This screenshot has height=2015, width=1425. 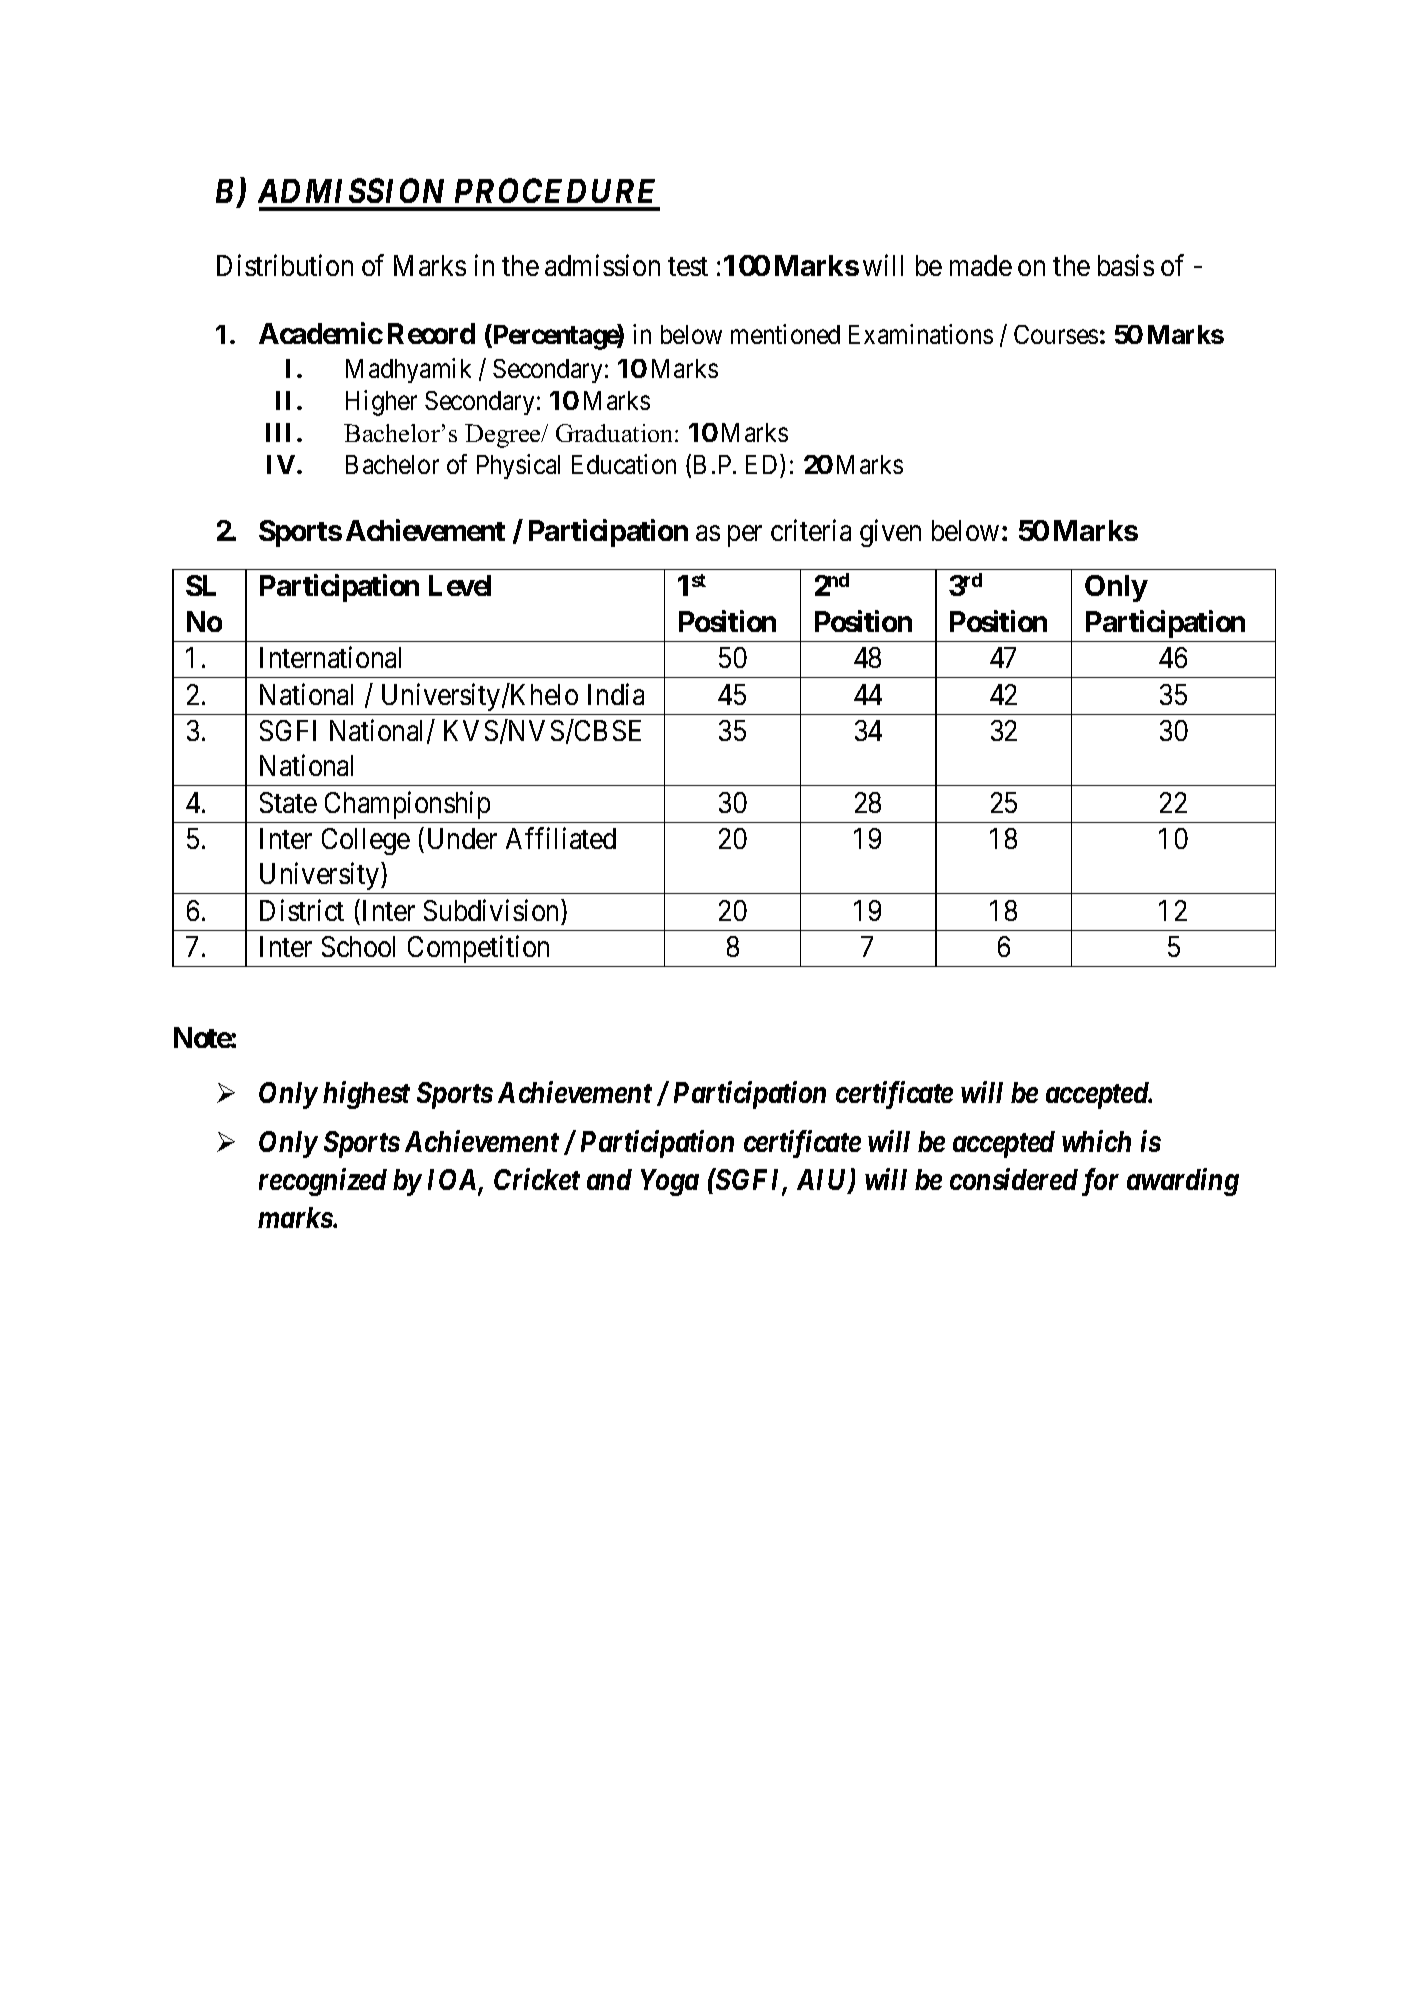 I want to click on basis, so click(x=1126, y=265).
